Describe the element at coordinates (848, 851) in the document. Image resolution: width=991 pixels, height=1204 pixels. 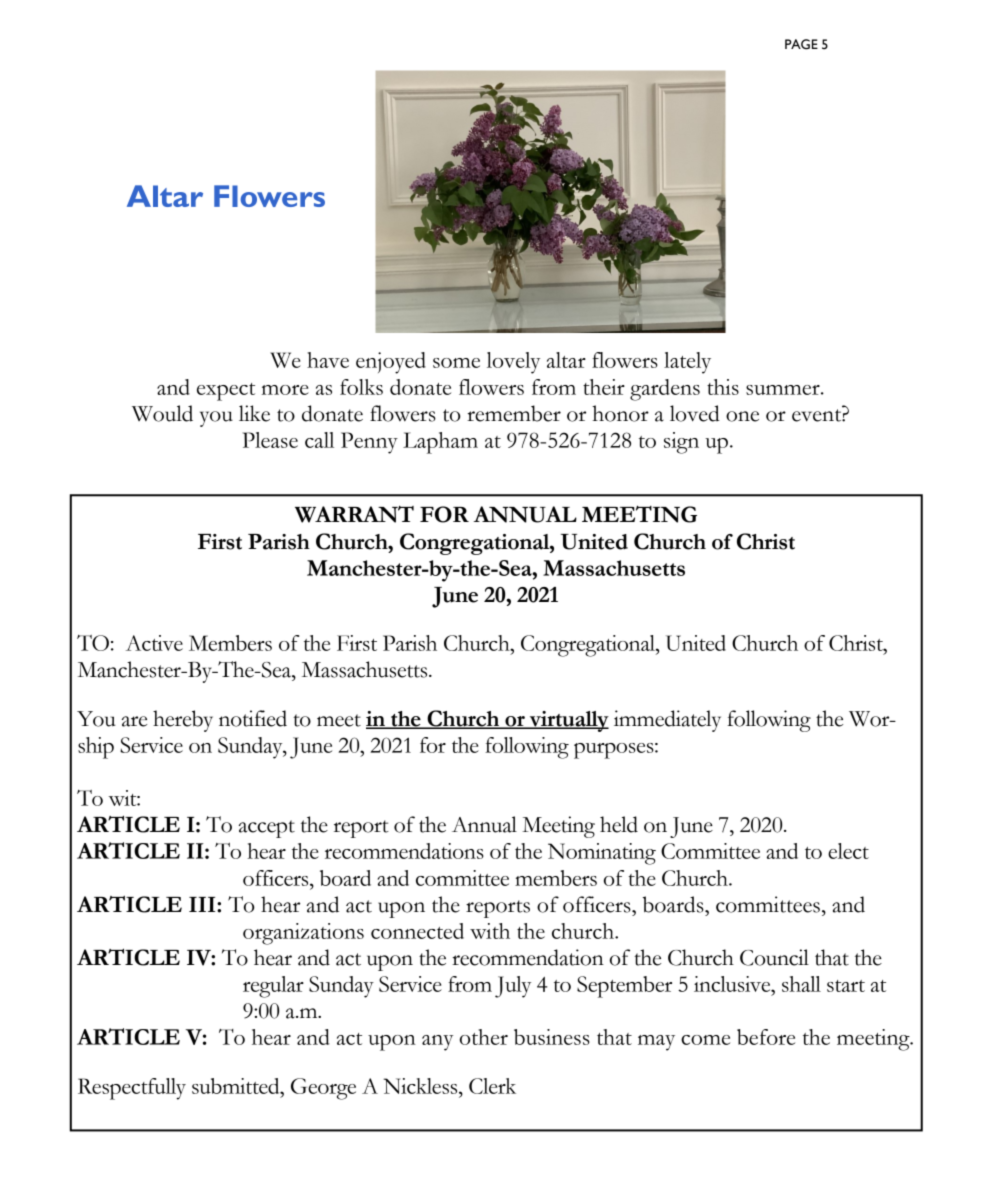
I see `elect` at that location.
